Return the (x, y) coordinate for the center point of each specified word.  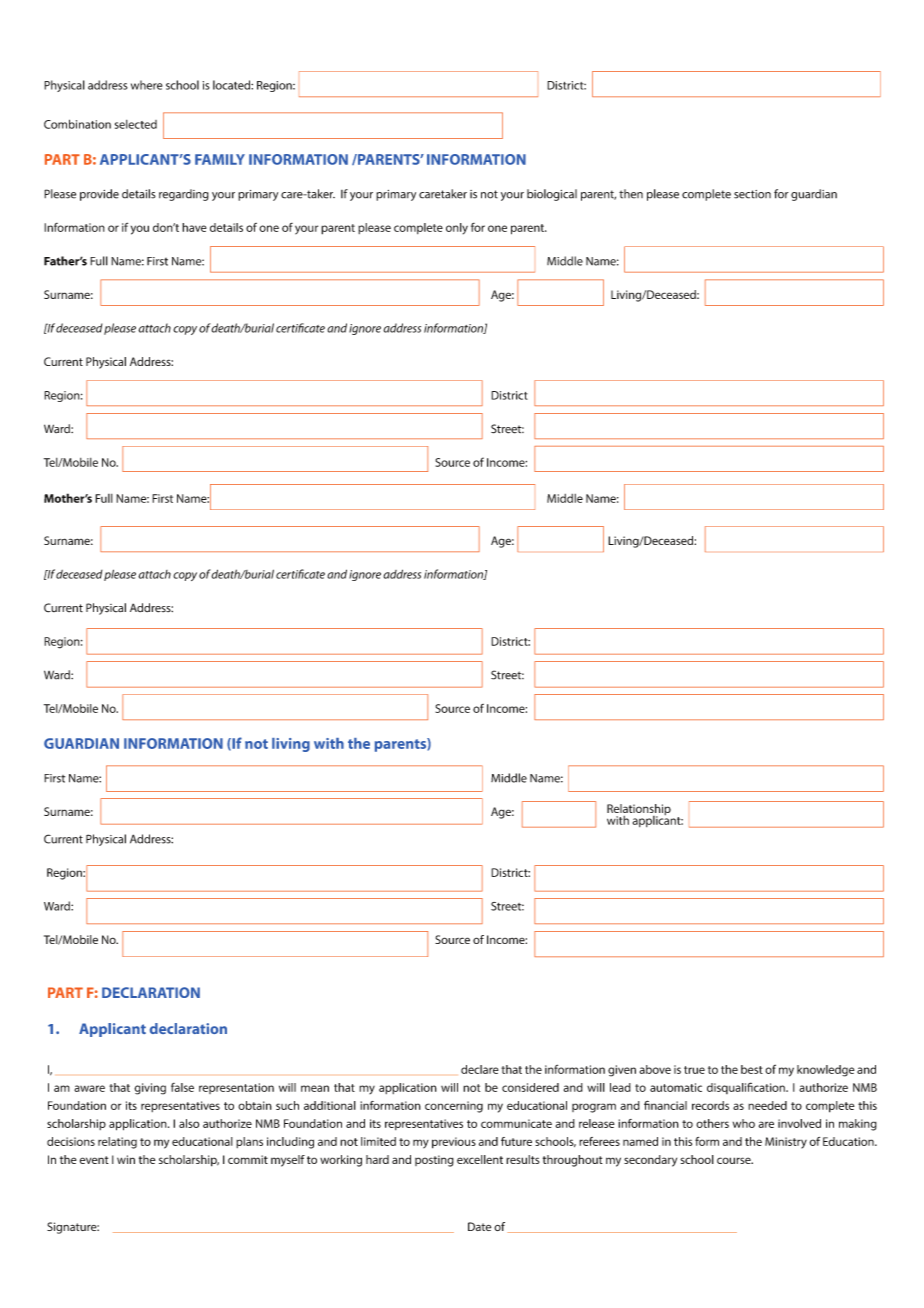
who (744, 1123)
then (631, 194)
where (147, 85)
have (194, 227)
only (457, 229)
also (189, 1123)
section (752, 194)
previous (454, 1143)
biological (552, 195)
